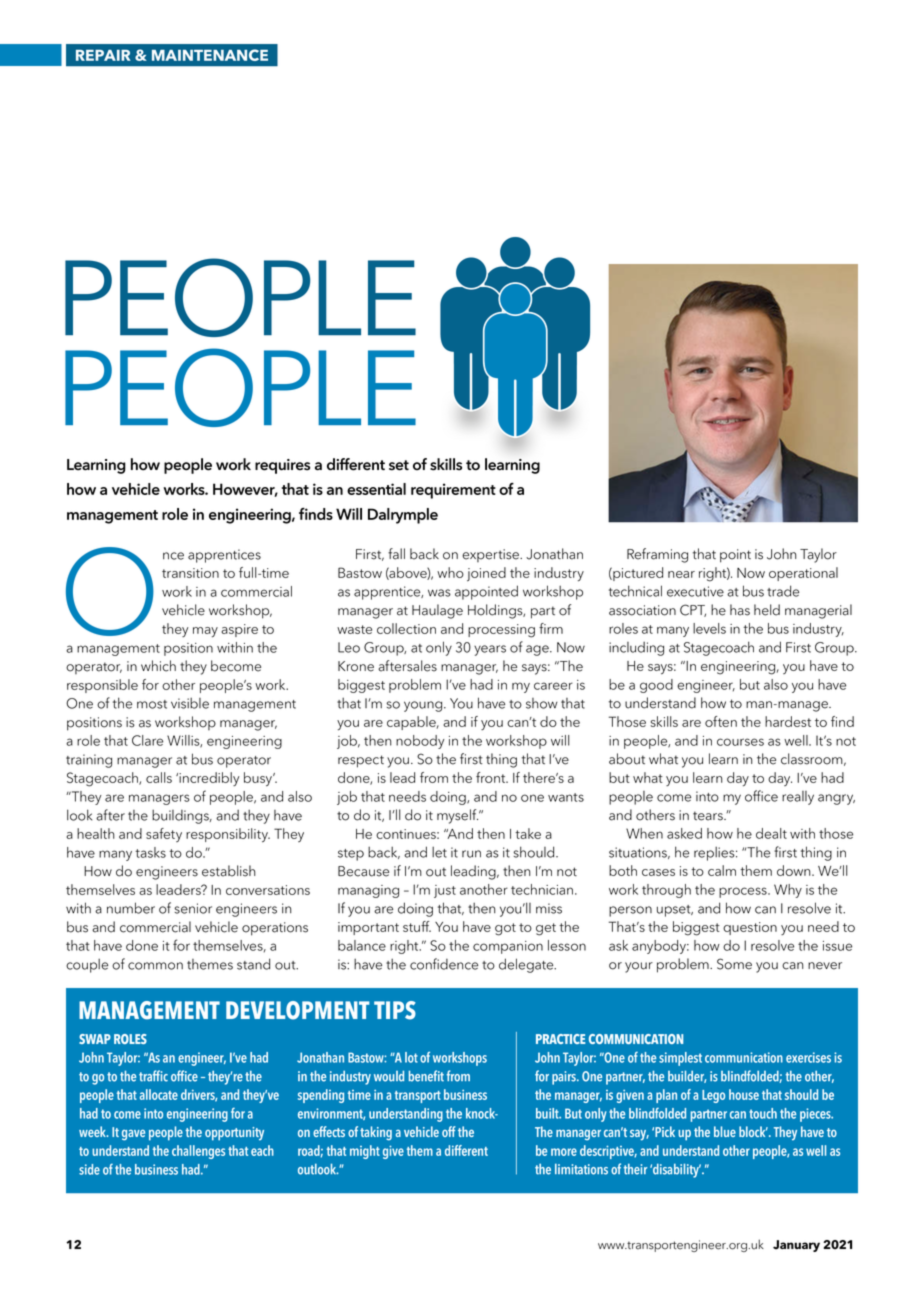 The width and height of the screenshot is (924, 1308). What do you see at coordinates (403, 516) in the screenshot?
I see `Dalrymple` at bounding box center [403, 516].
